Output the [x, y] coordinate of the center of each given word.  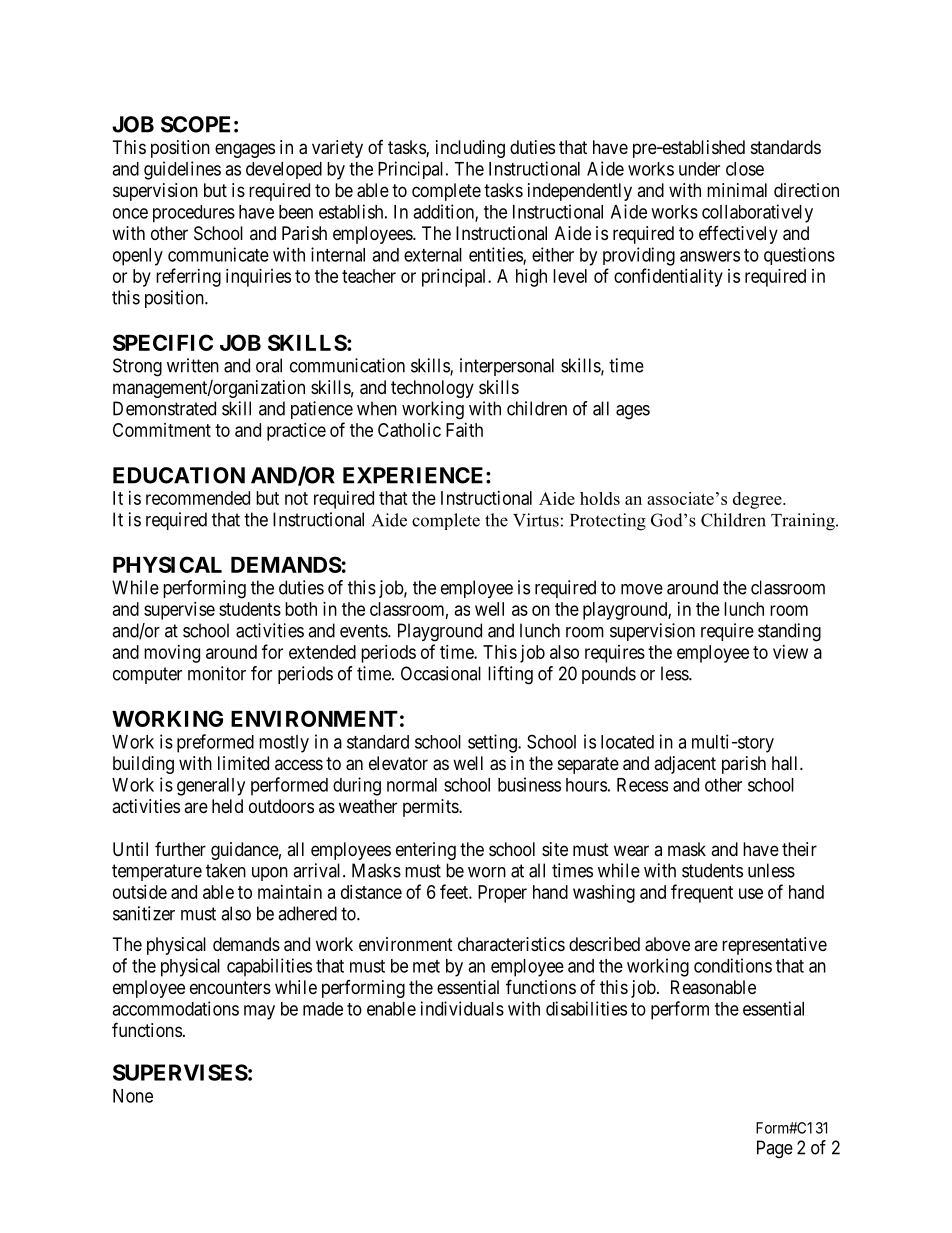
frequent [702, 893]
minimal [737, 190]
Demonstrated [164, 408]
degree [758, 500]
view [790, 652]
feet [455, 891]
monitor [217, 673]
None [133, 1096]
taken [226, 870]
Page [775, 1149]
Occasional [441, 673]
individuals [462, 1008]
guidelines [182, 170]
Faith [464, 430]
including [470, 149]
